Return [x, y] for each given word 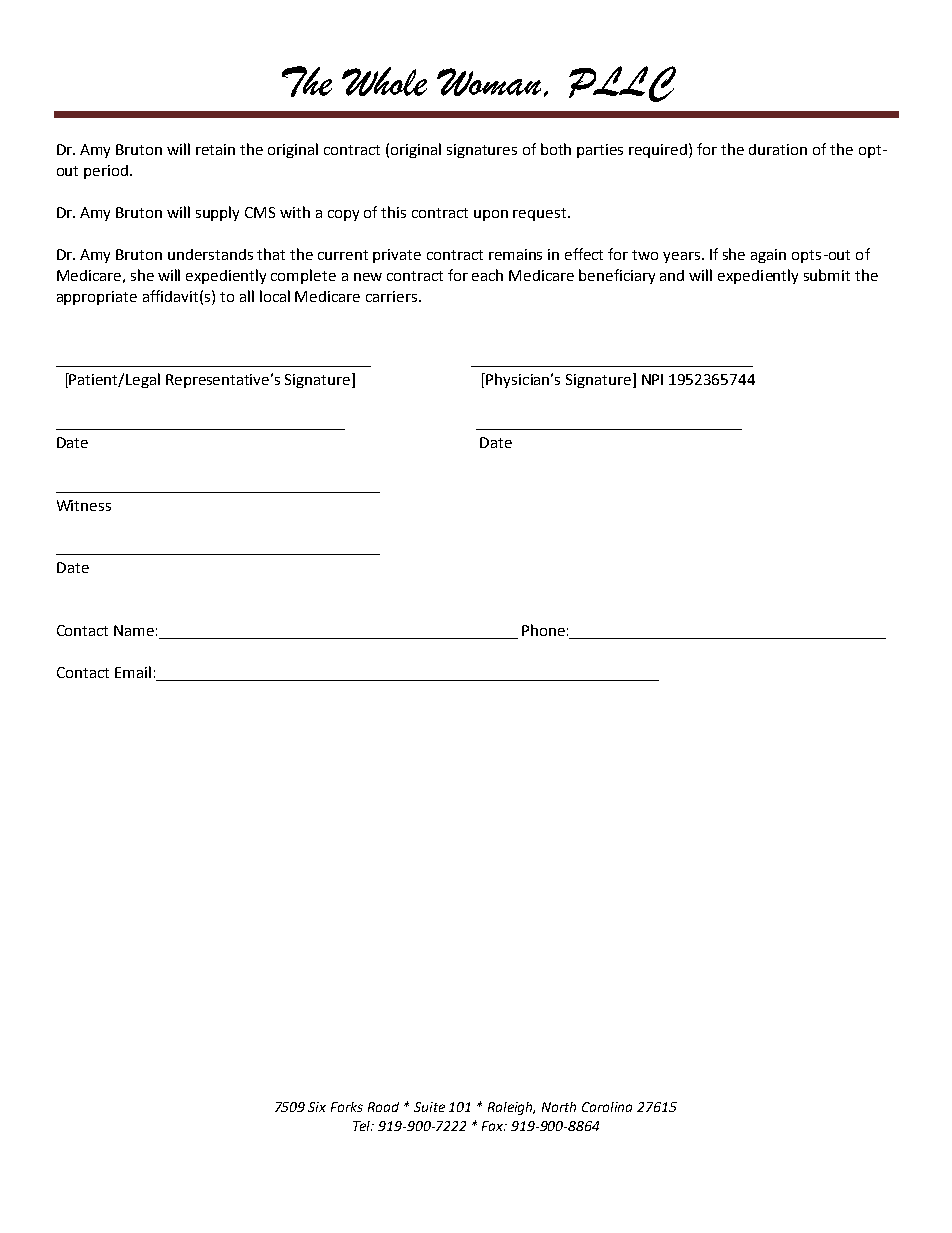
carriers [391, 296]
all [247, 296]
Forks [347, 1107]
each [487, 275]
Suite [429, 1107]
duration [778, 149]
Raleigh [511, 1108]
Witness [84, 505]
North [559, 1107]
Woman [489, 82]
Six [317, 1107]
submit [827, 275]
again [768, 256]
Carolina [607, 1107]
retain [215, 149]
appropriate [97, 298]
